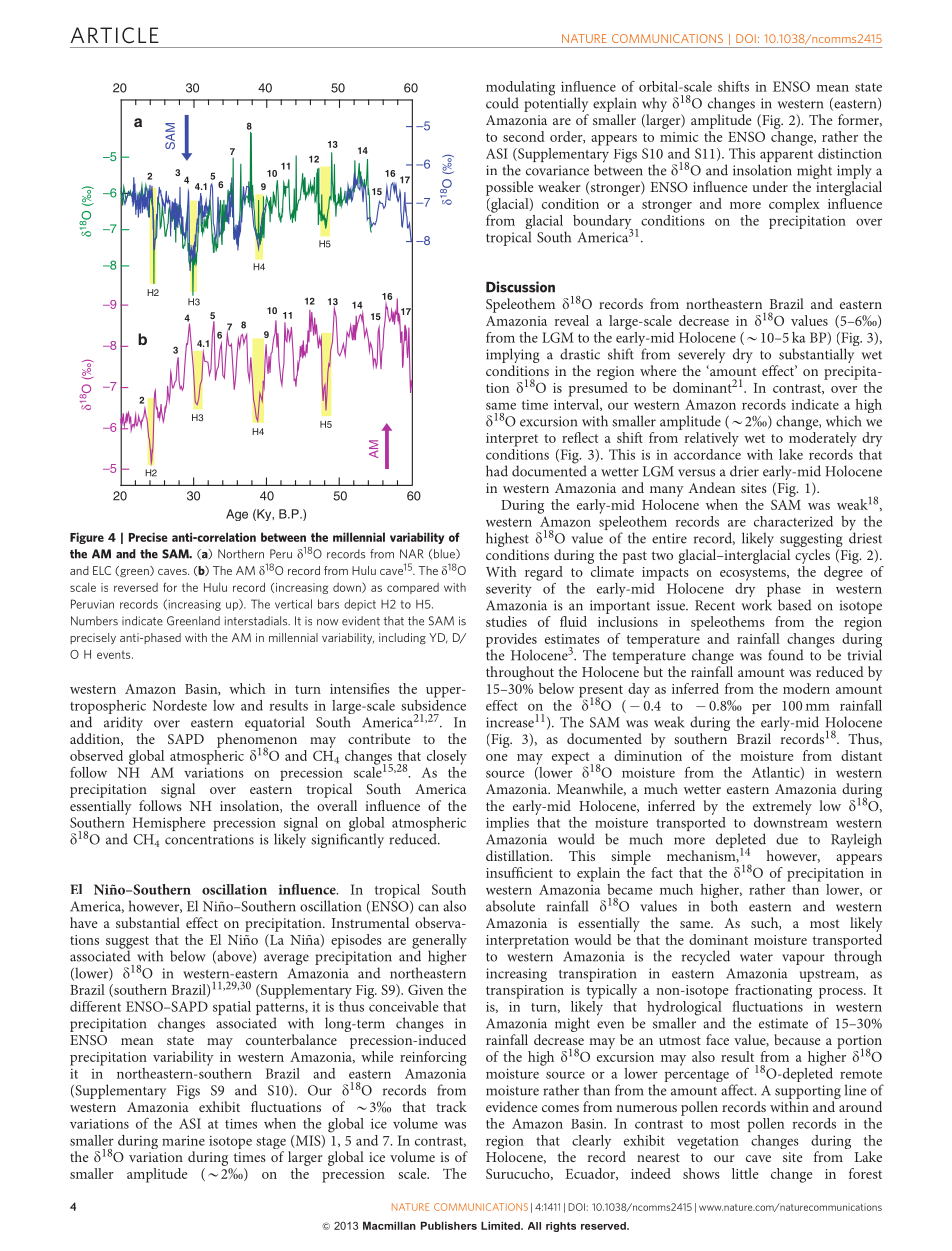 This screenshot has height=1251, width=952. What do you see at coordinates (136, 587) in the screenshot?
I see `reversed` at bounding box center [136, 587].
